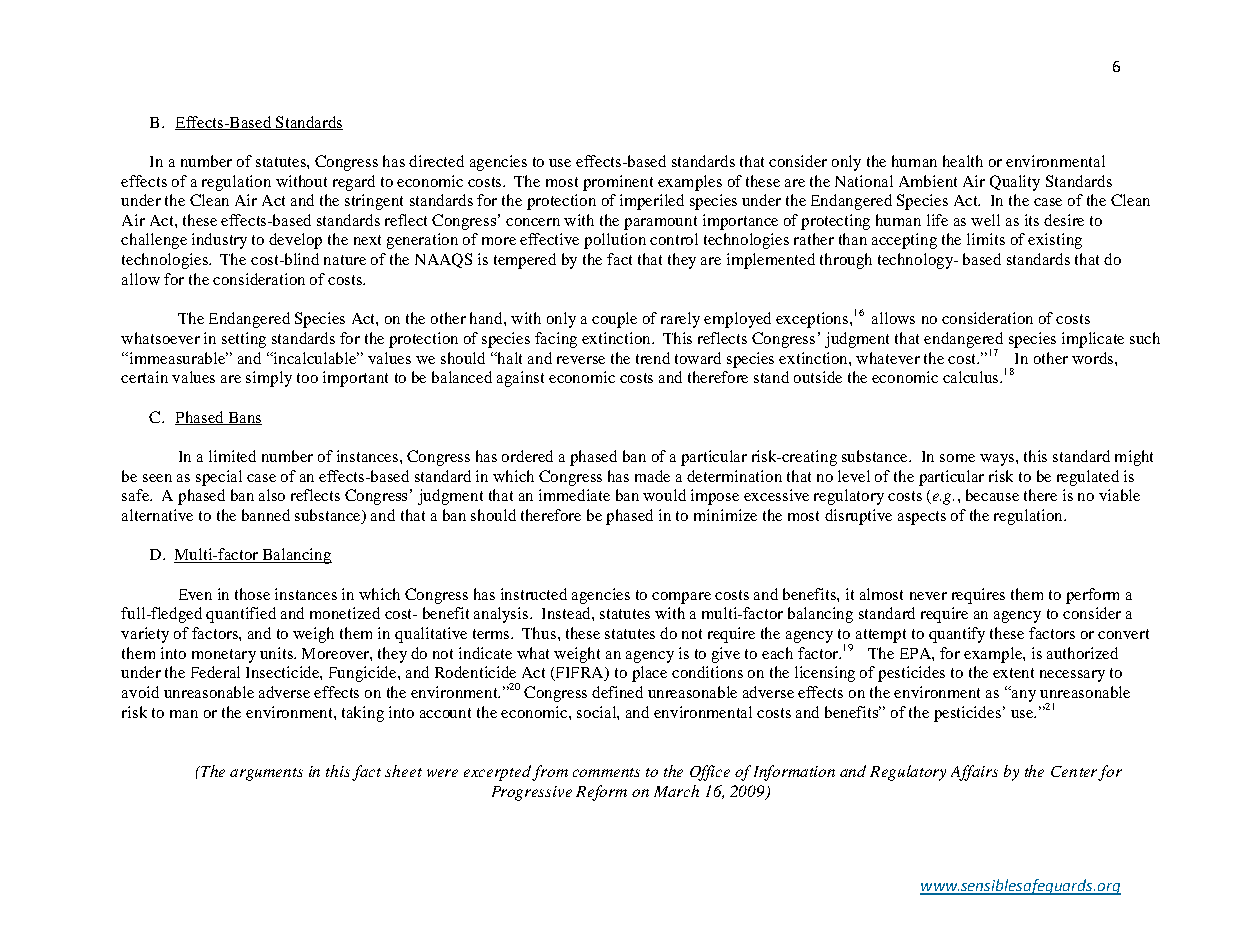  What do you see at coordinates (606, 772) in the screenshot?
I see `comments` at bounding box center [606, 772].
